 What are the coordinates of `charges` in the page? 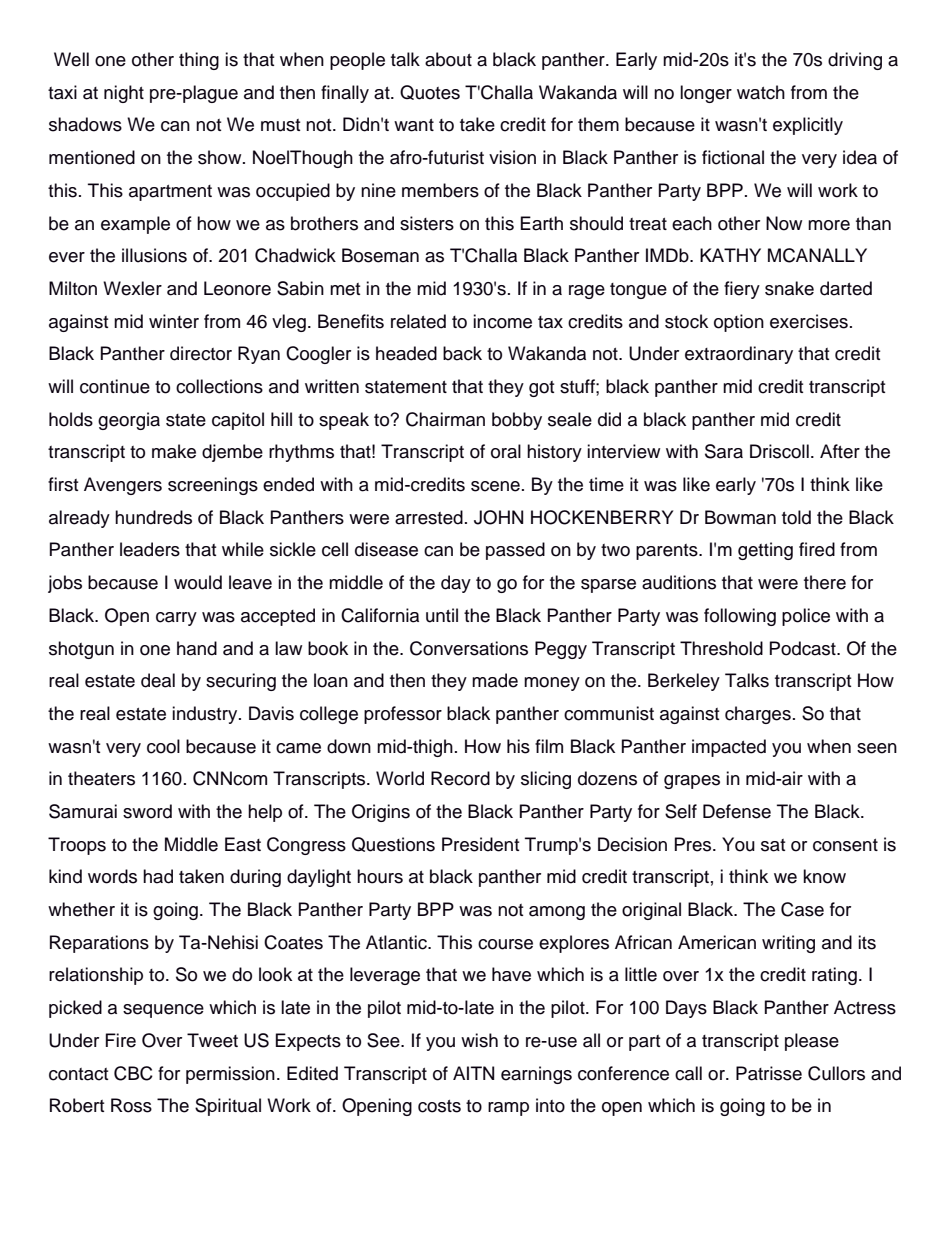 It's located at (758, 715).
